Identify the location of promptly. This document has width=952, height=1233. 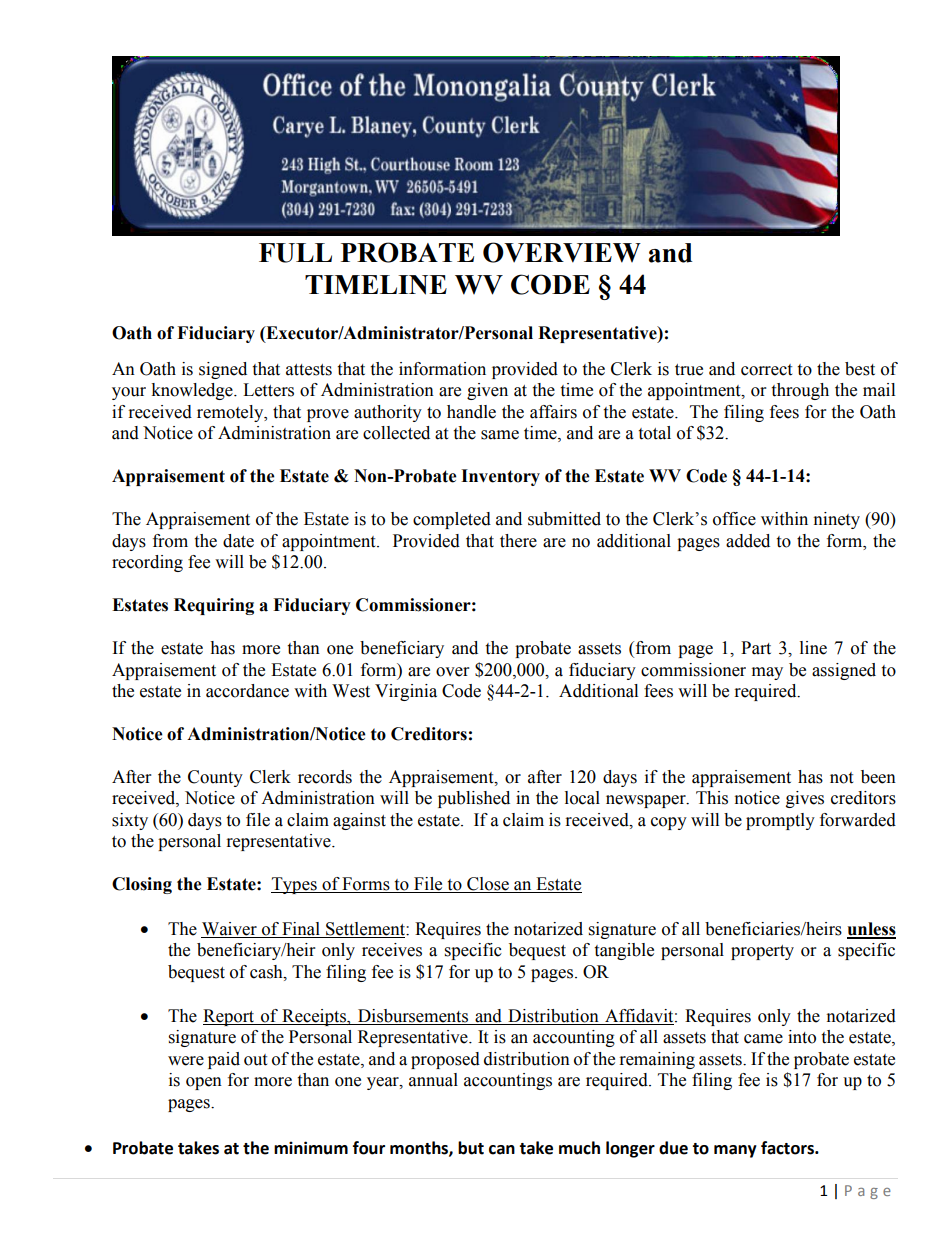
(780, 821).
